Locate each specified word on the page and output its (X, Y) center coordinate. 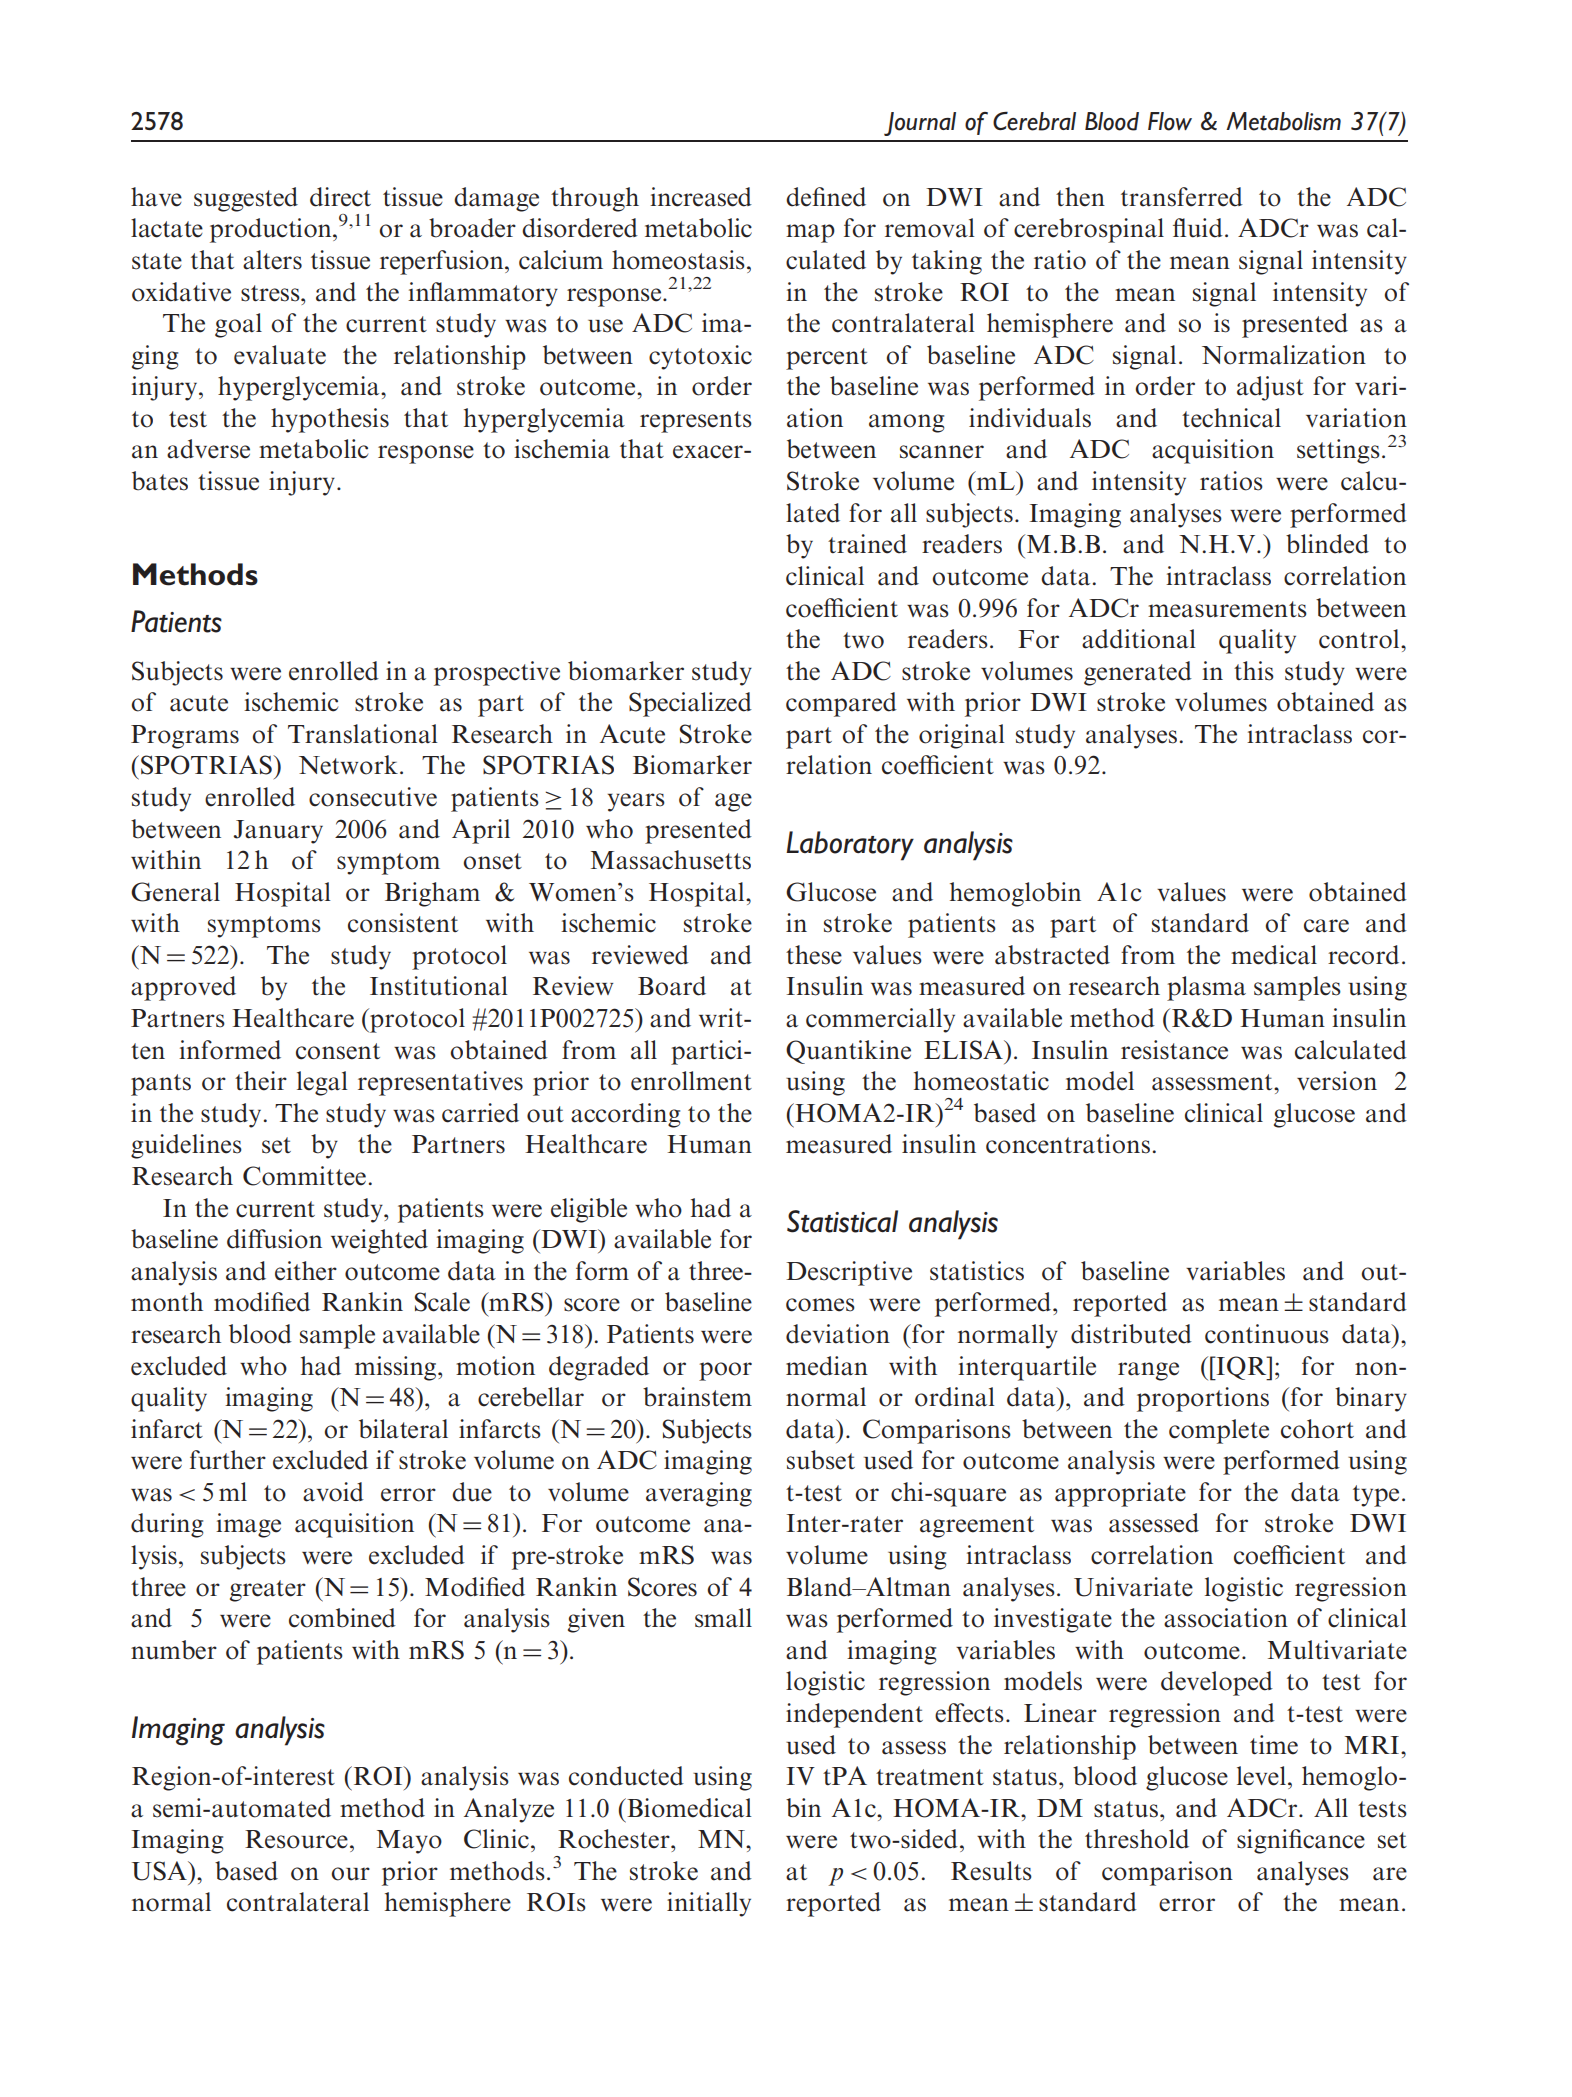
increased (701, 197)
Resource (296, 1839)
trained (867, 544)
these (814, 955)
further (228, 1460)
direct (340, 197)
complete (1219, 1431)
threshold (1137, 1839)
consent (338, 1051)
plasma (1206, 988)
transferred (1182, 197)
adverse (208, 449)
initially (709, 1904)
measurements (1227, 609)
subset (821, 1460)
